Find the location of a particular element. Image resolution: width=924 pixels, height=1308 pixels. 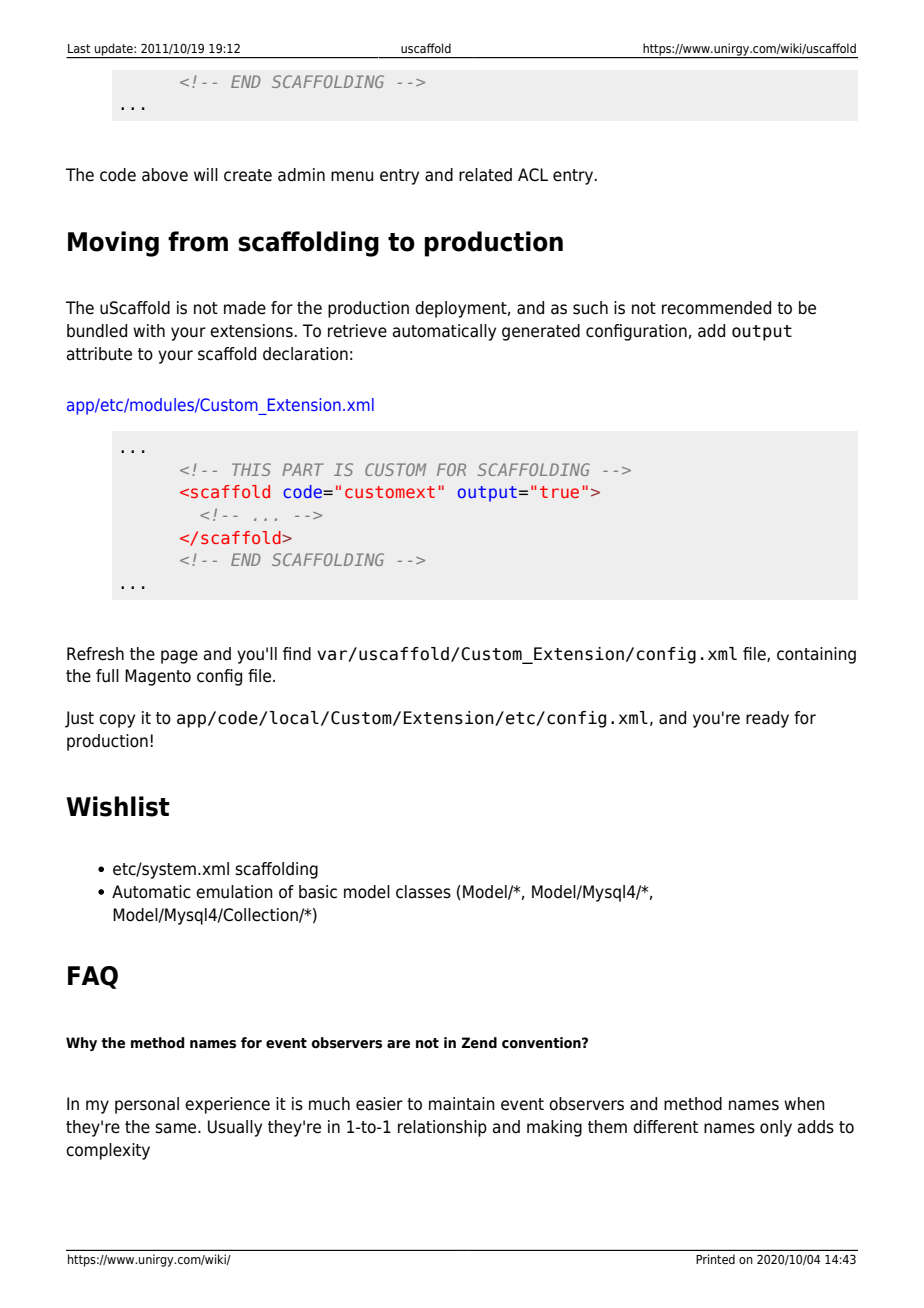

relationship is located at coordinates (442, 1128).
